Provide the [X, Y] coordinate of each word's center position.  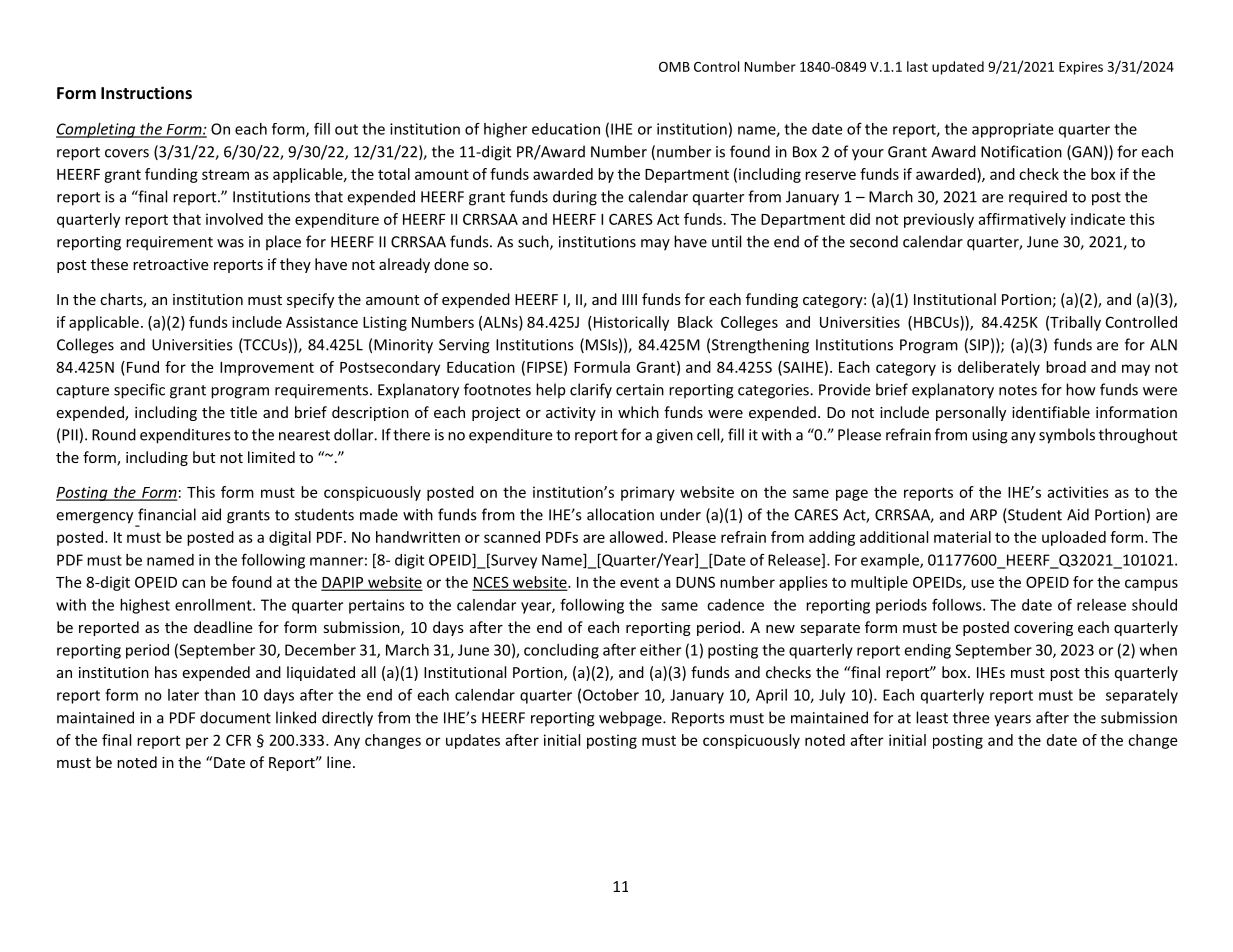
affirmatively [1022, 220]
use [982, 583]
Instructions [146, 92]
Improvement [267, 369]
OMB [674, 67]
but [204, 457]
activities [1078, 492]
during [575, 198]
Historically [630, 323]
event [639, 583]
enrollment [214, 605]
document [235, 717]
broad [1066, 367]
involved [234, 219]
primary [648, 493]
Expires [1081, 68]
